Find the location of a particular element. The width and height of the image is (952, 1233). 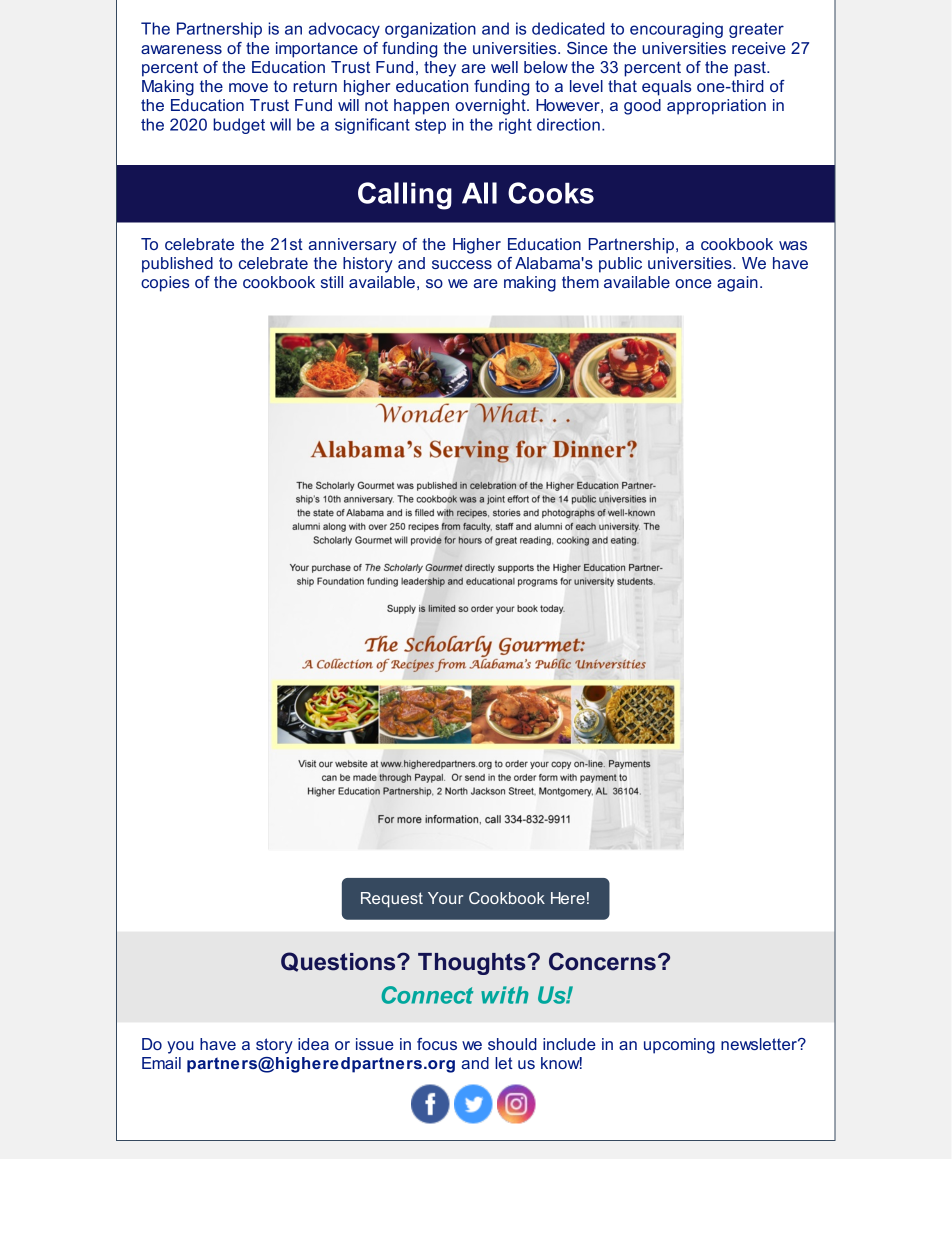

Your is located at coordinates (445, 898).
